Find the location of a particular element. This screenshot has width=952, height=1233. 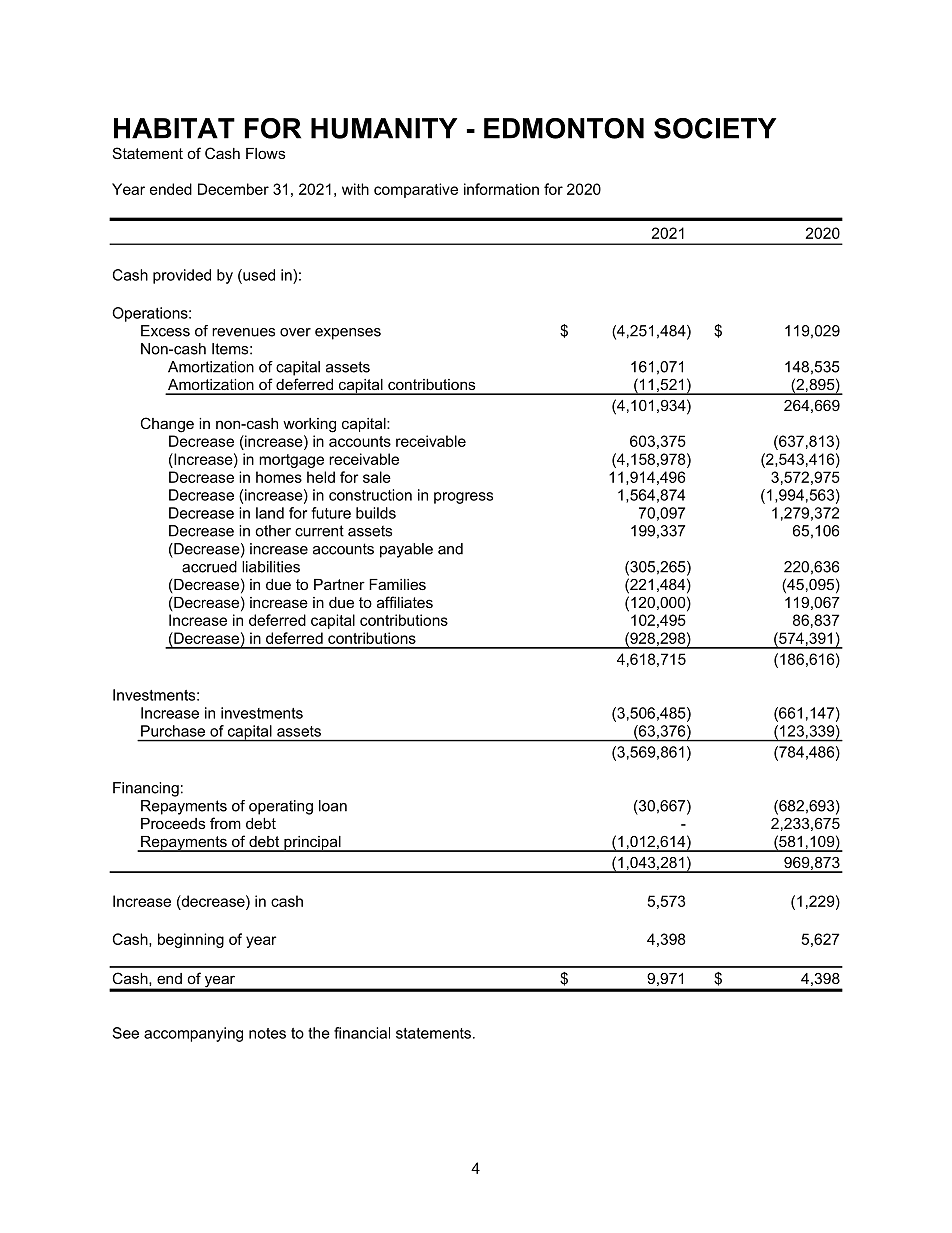

notes is located at coordinates (267, 1033).
